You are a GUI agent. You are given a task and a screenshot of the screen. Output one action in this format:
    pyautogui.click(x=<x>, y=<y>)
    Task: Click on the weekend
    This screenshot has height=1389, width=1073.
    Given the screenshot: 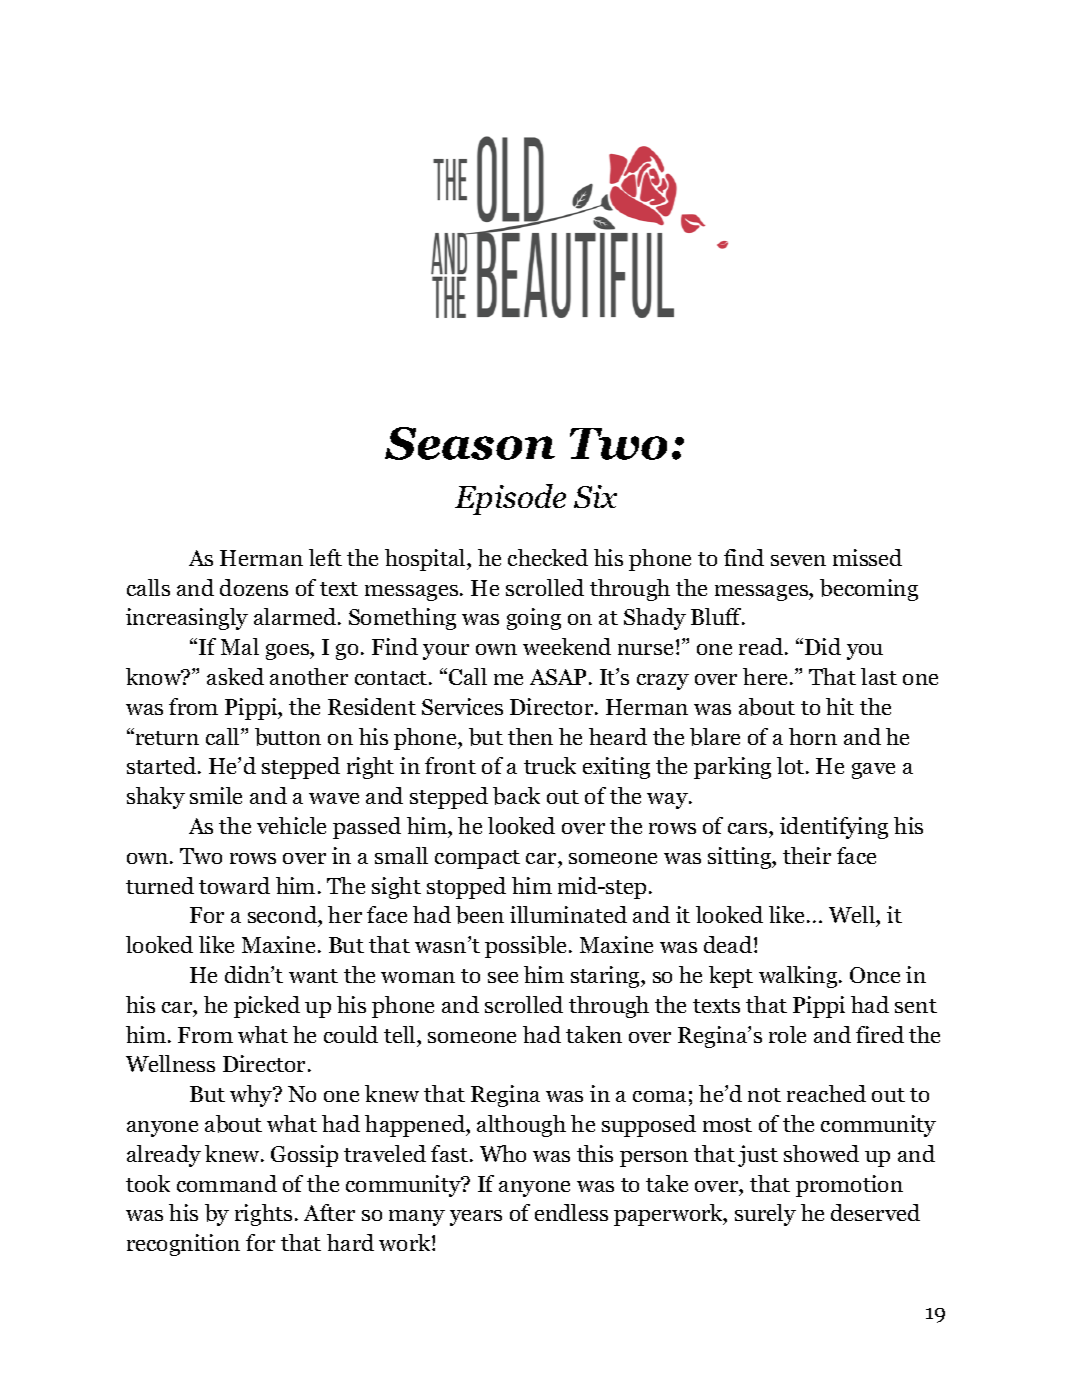 What is the action you would take?
    pyautogui.click(x=567, y=646)
